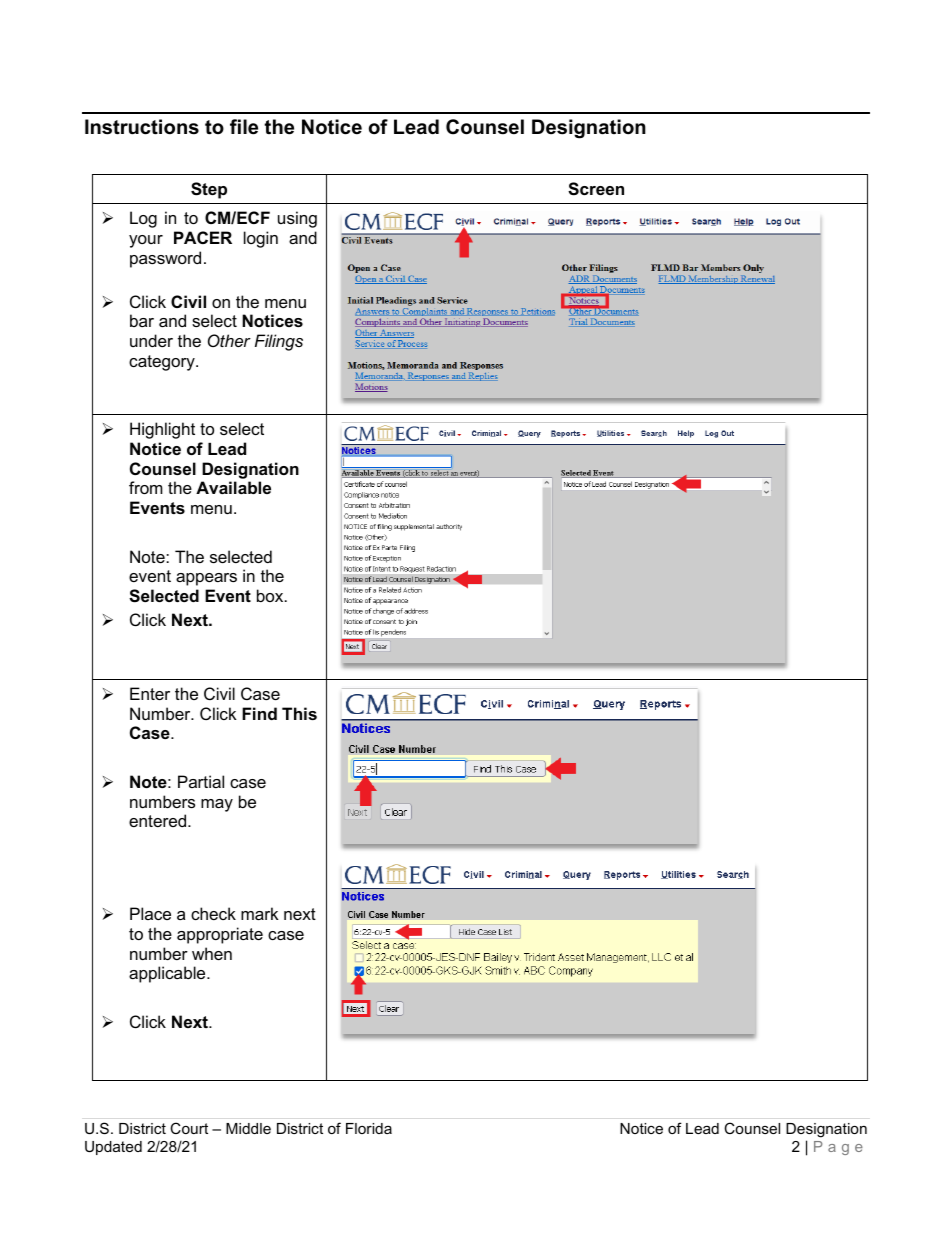 The image size is (952, 1233). What do you see at coordinates (189, 1128) in the image?
I see `Court` at bounding box center [189, 1128].
